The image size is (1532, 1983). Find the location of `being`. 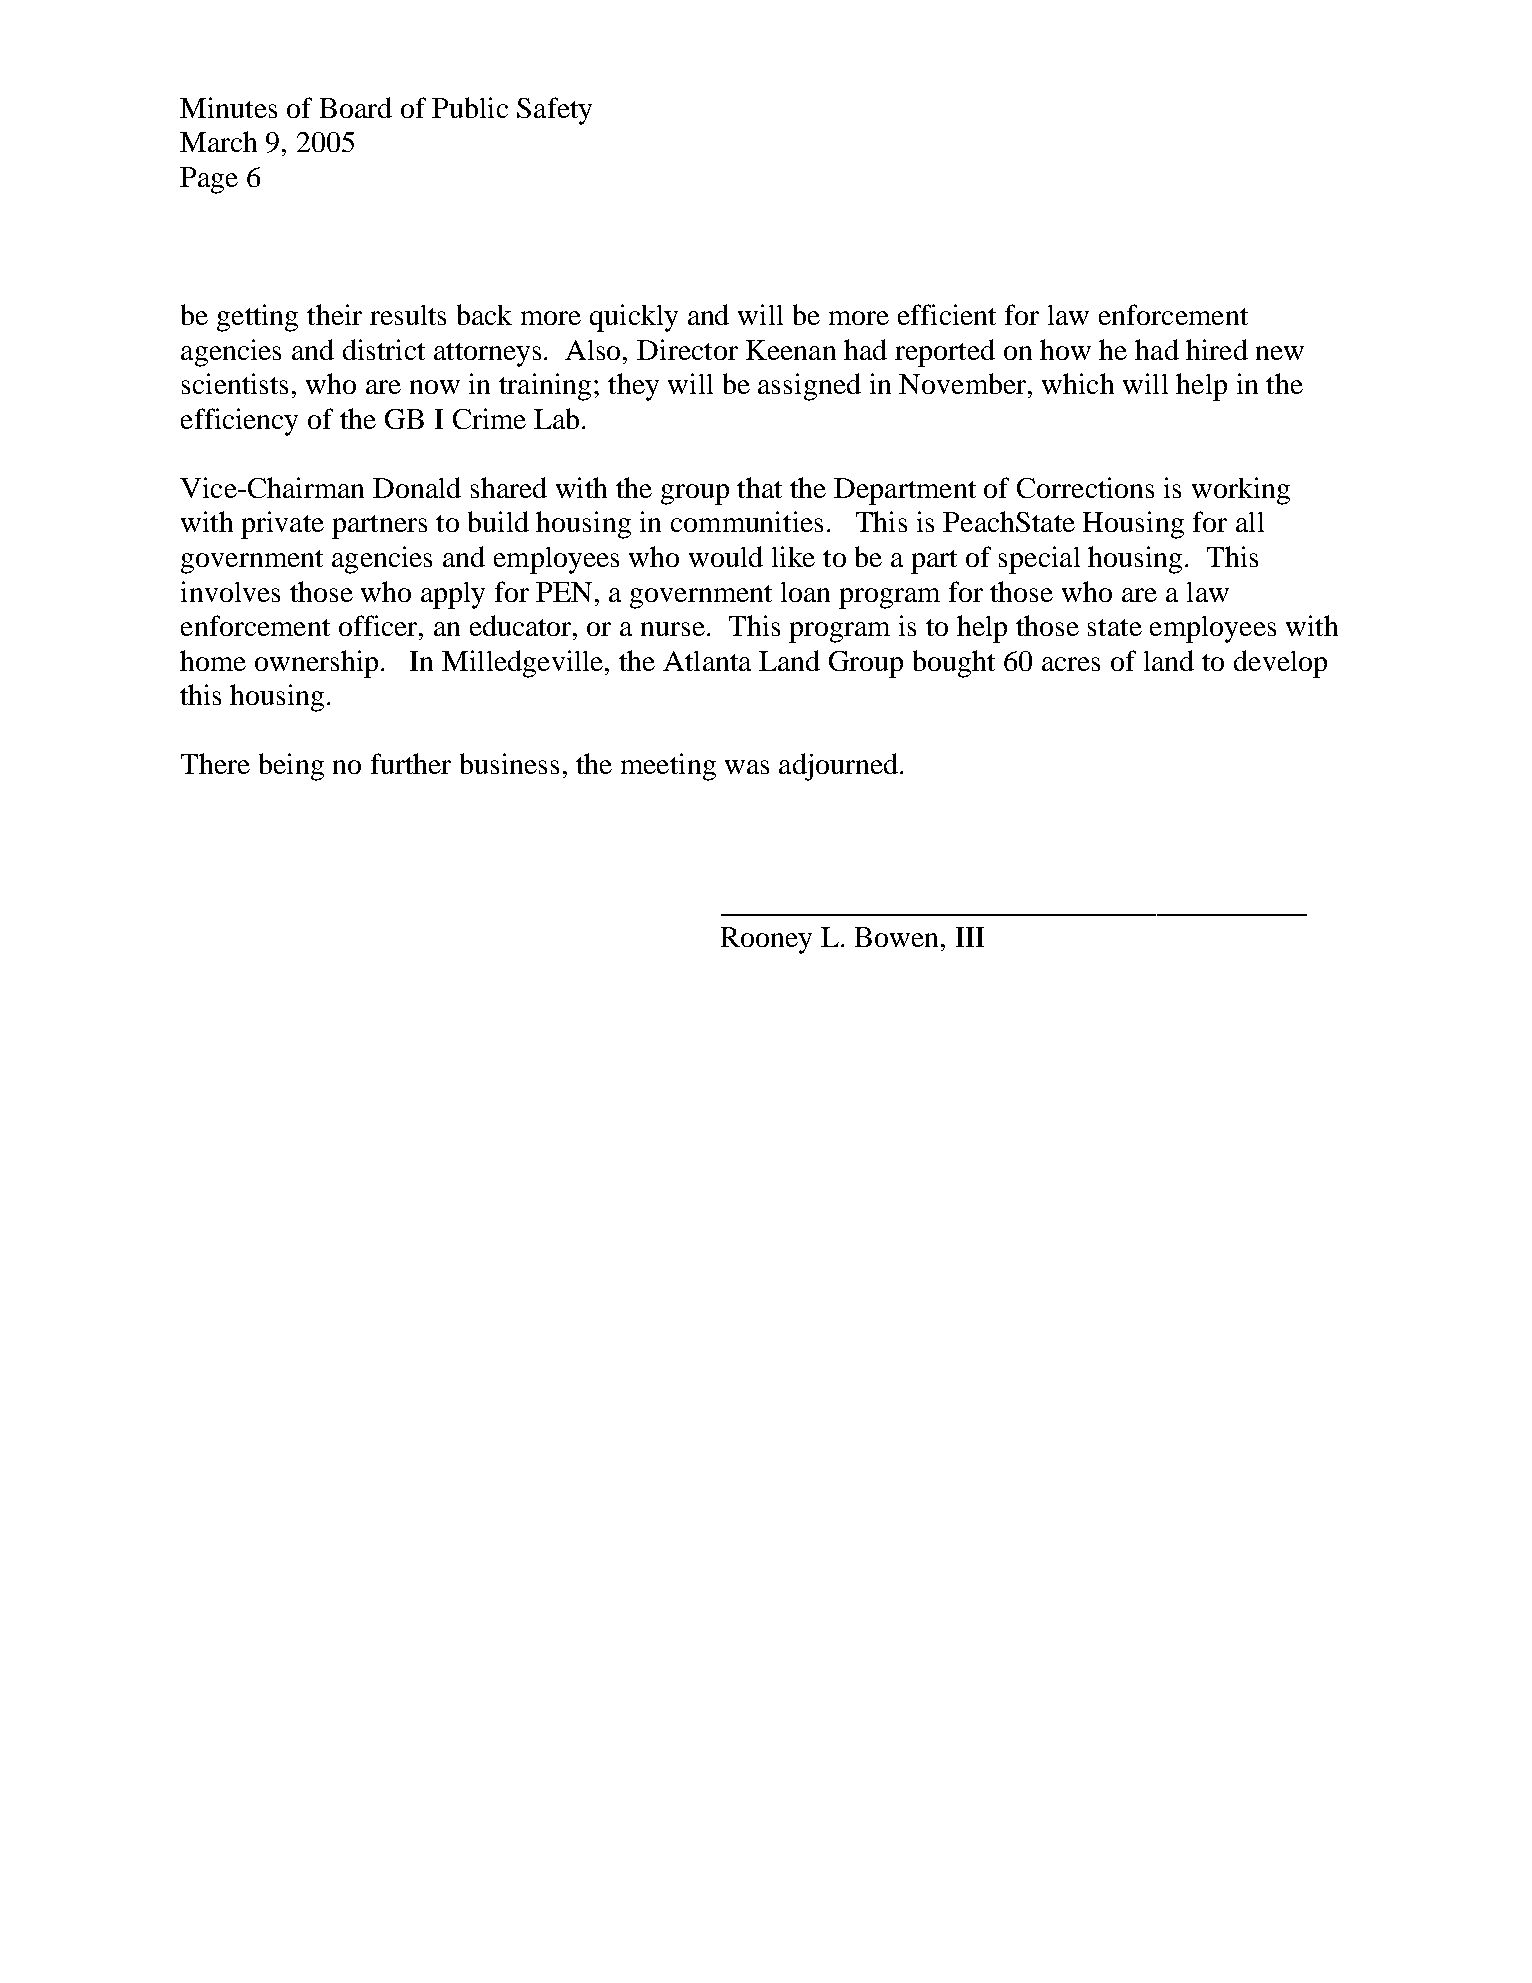

being is located at coordinates (291, 767).
